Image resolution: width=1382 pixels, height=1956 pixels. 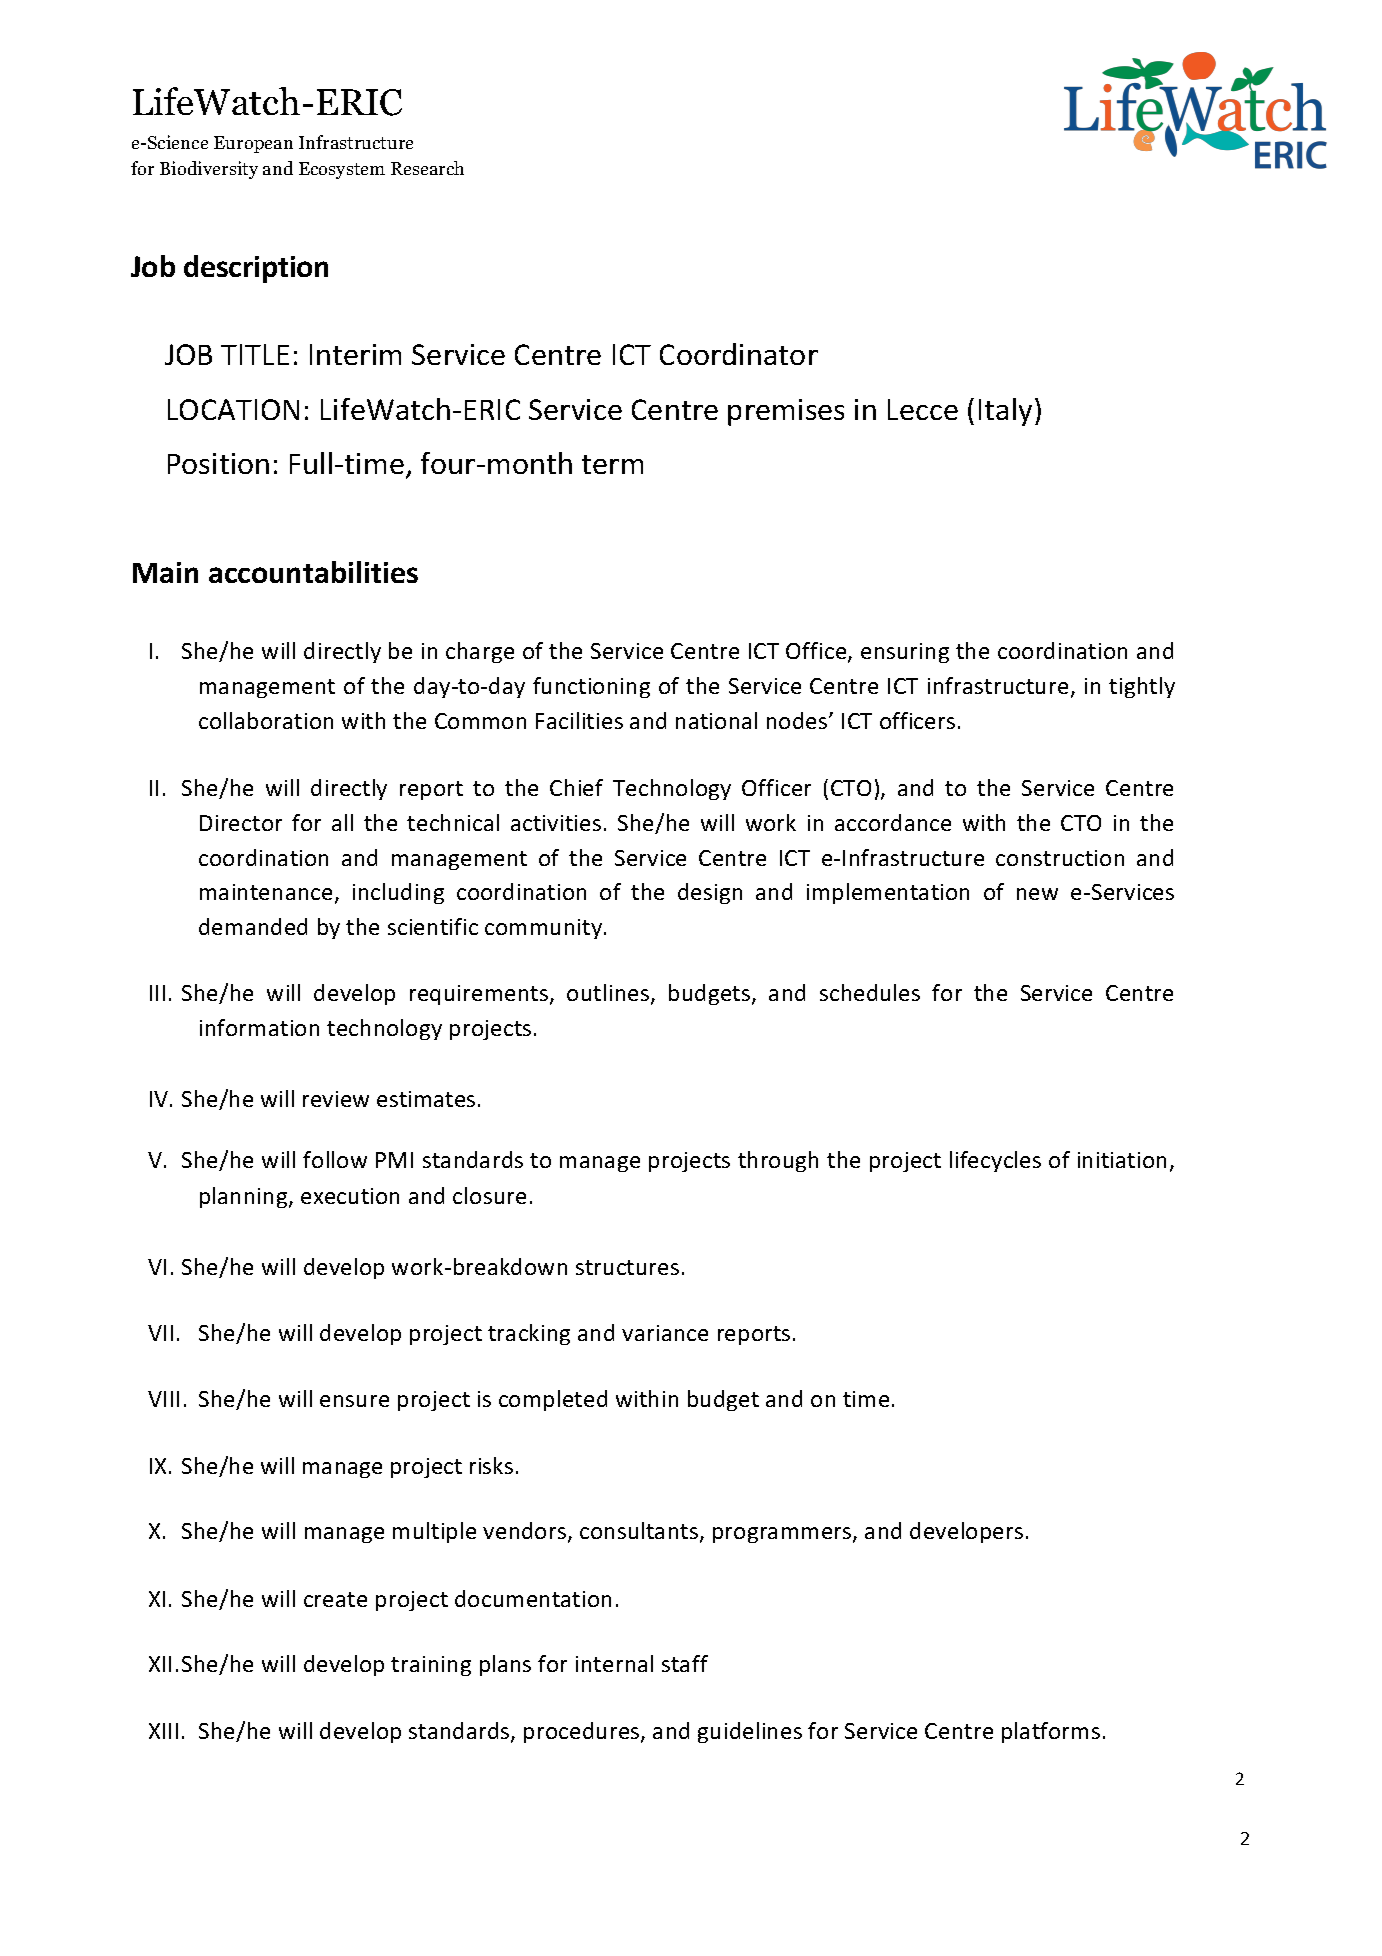 What do you see at coordinates (354, 1401) in the screenshot?
I see `ensure` at bounding box center [354, 1401].
